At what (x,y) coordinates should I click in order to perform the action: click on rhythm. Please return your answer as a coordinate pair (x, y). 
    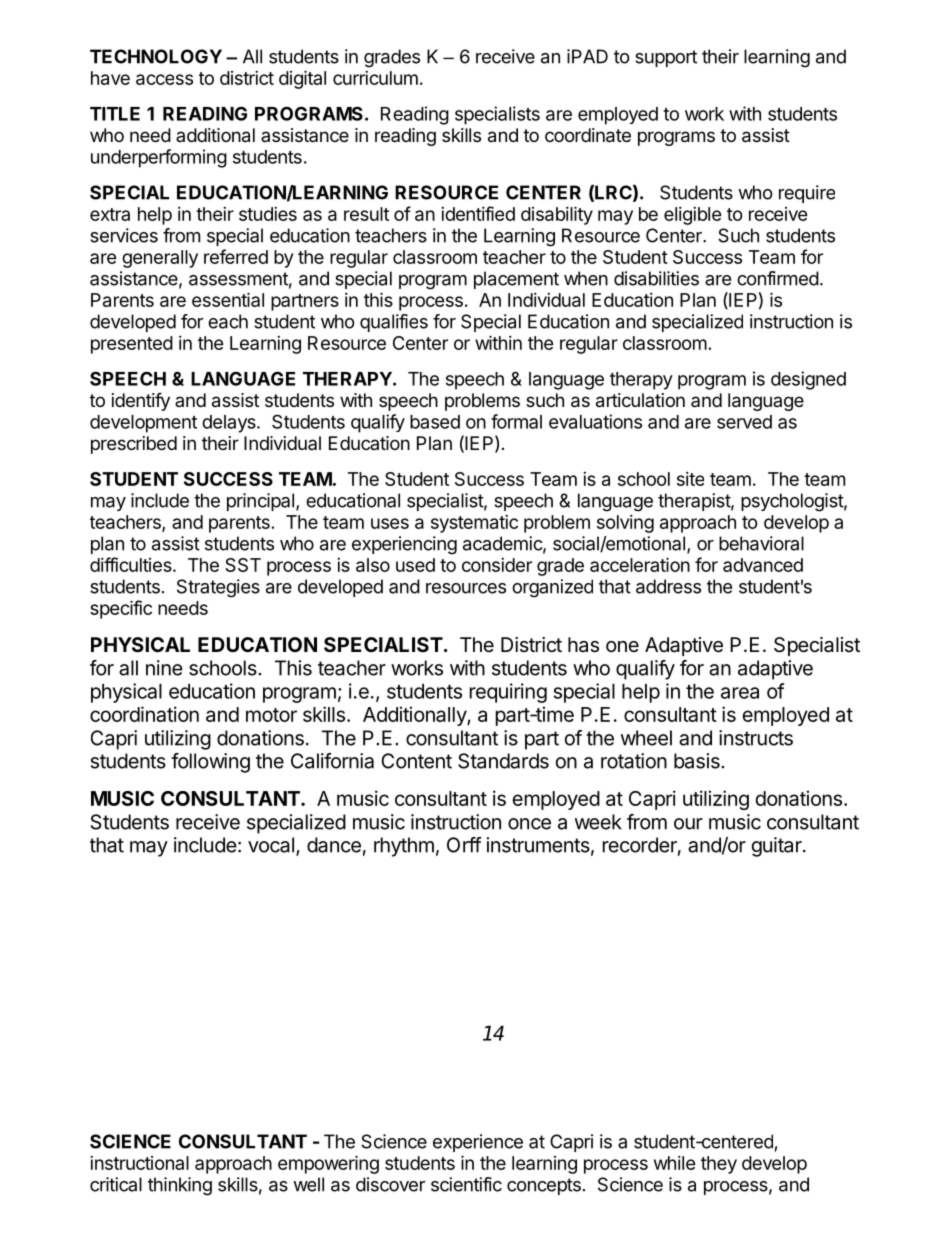
    Looking at the image, I should click on (404, 847).
